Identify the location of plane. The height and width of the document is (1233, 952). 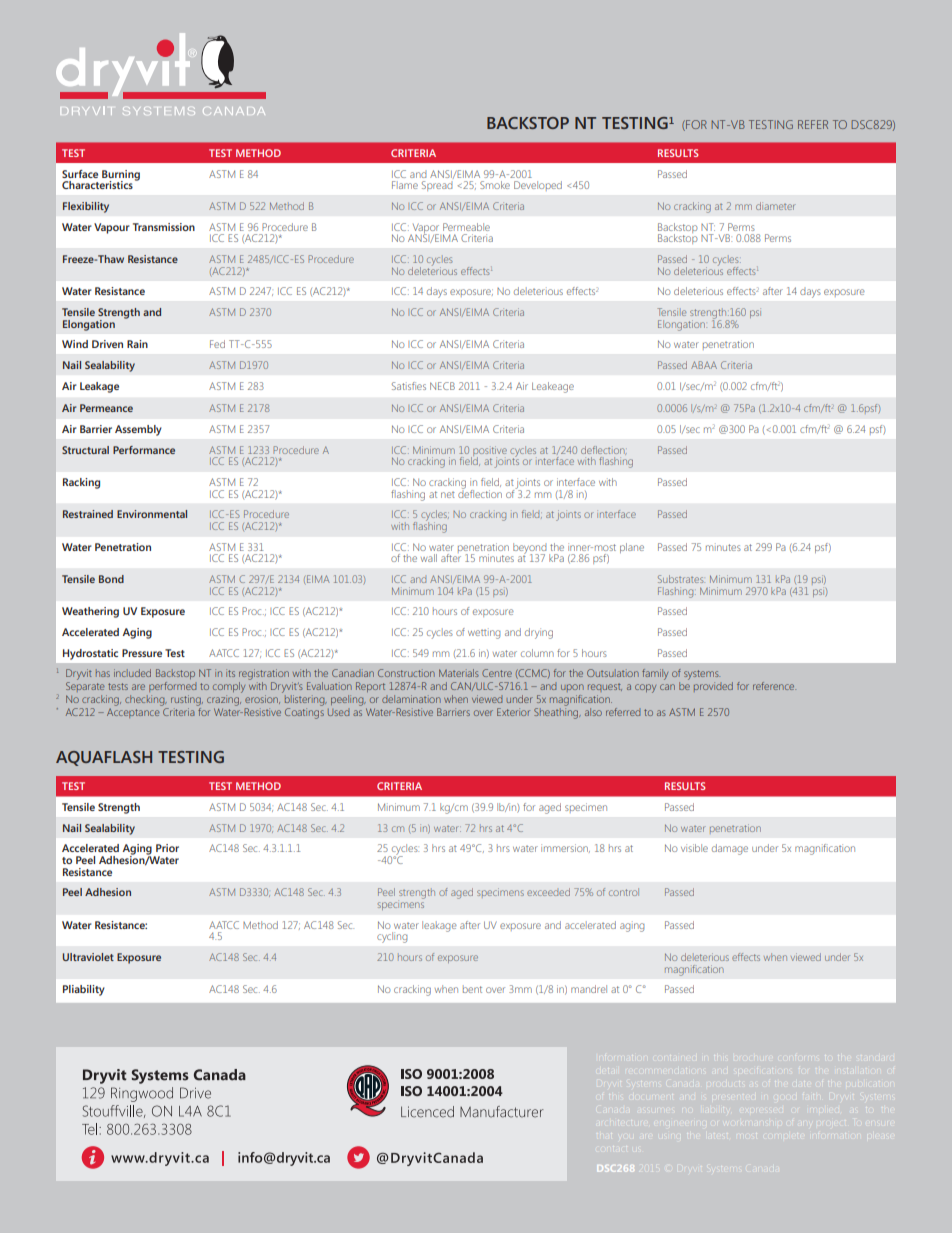
(632, 548).
